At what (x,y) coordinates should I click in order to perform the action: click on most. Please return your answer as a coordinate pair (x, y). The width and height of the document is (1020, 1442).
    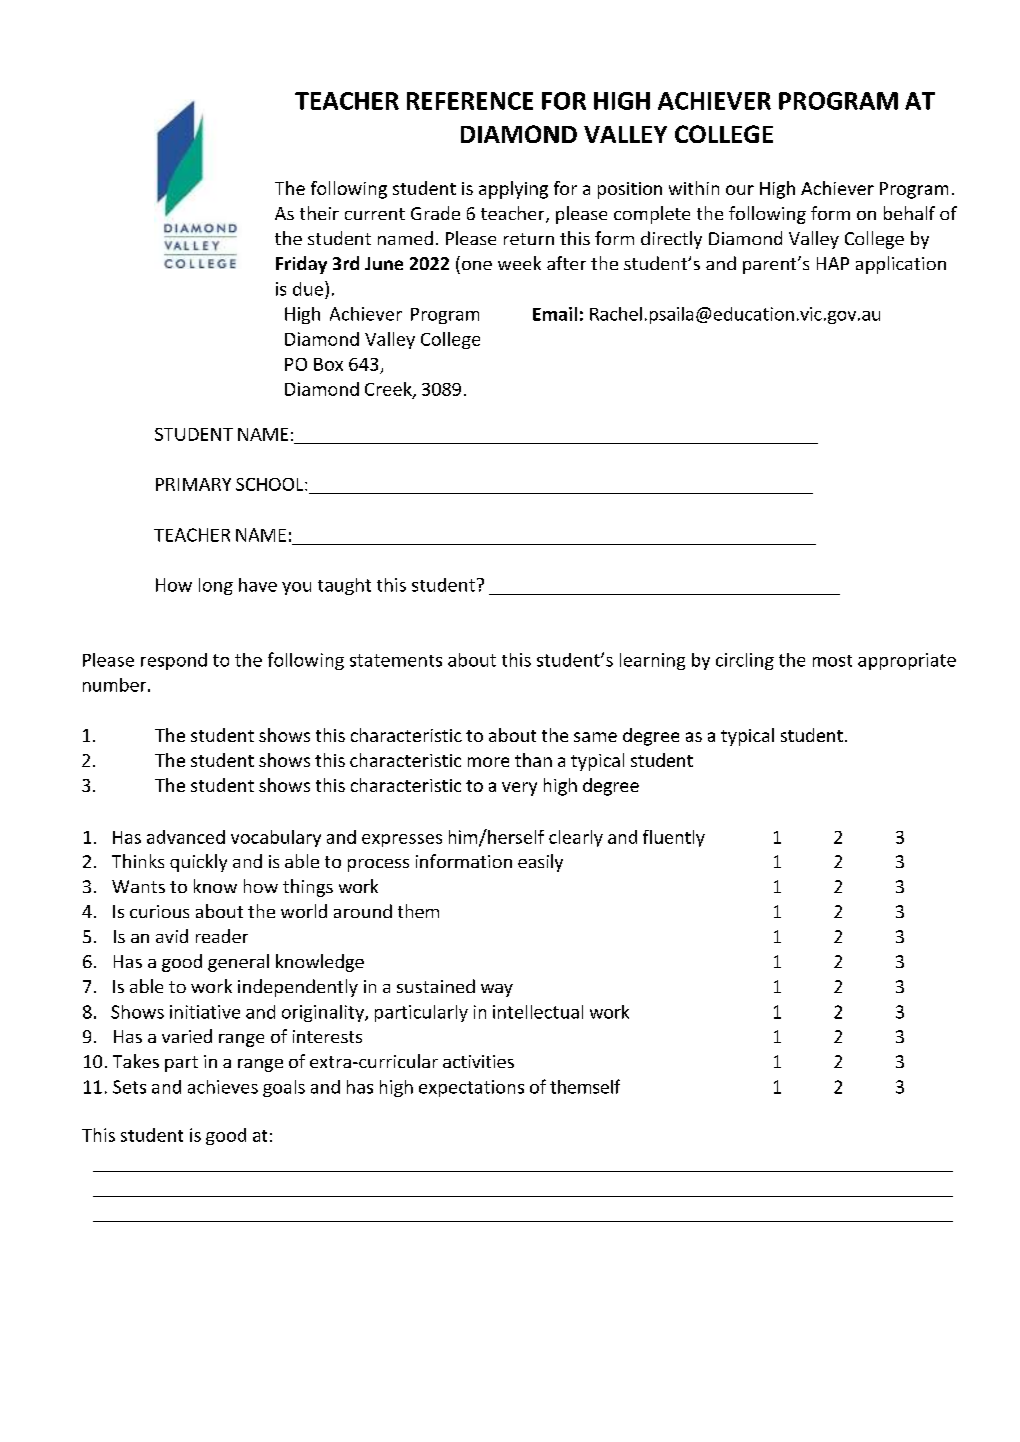
    Looking at the image, I should click on (832, 661).
